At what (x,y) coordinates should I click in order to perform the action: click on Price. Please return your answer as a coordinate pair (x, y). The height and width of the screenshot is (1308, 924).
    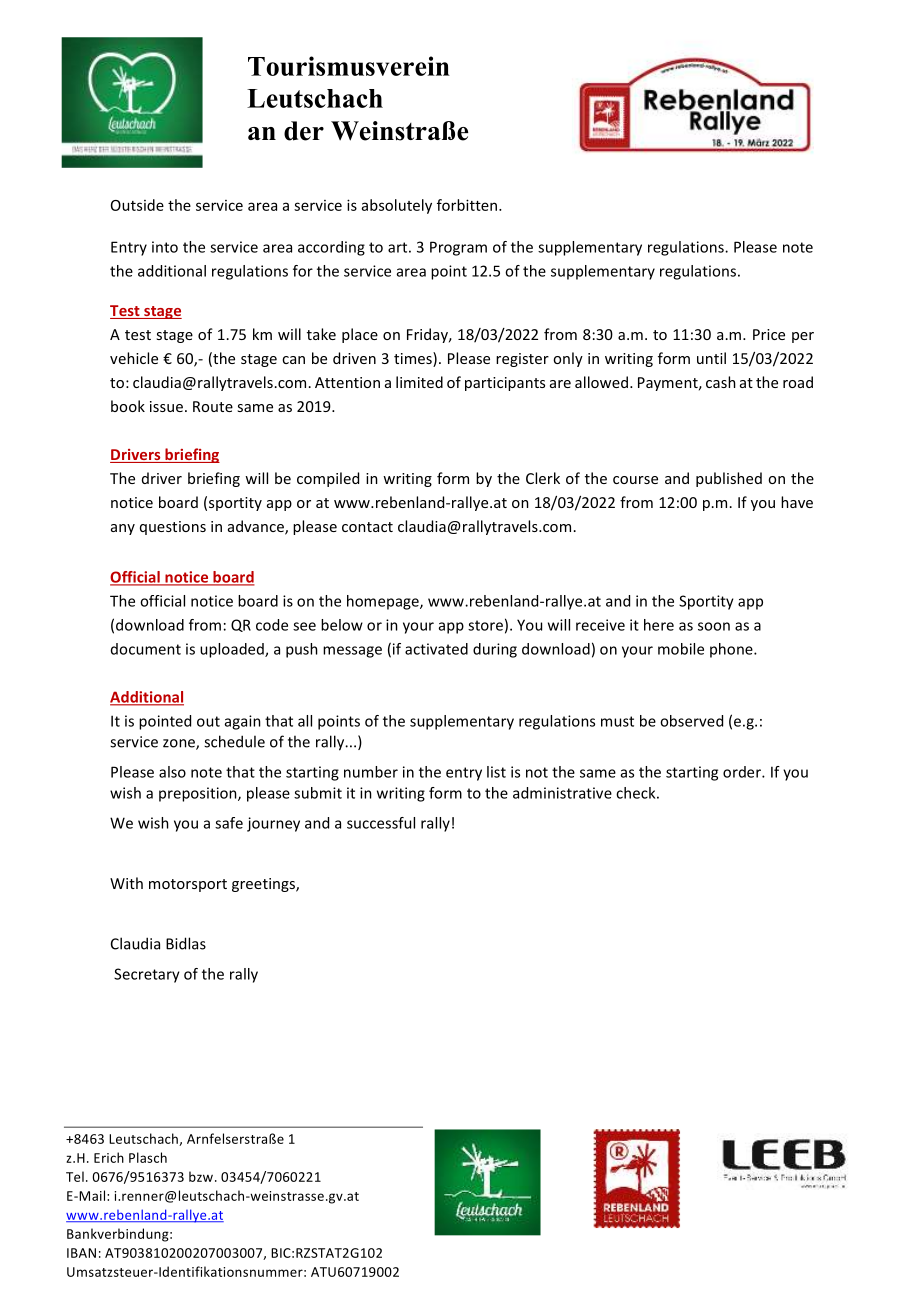
    Looking at the image, I should click on (769, 334).
